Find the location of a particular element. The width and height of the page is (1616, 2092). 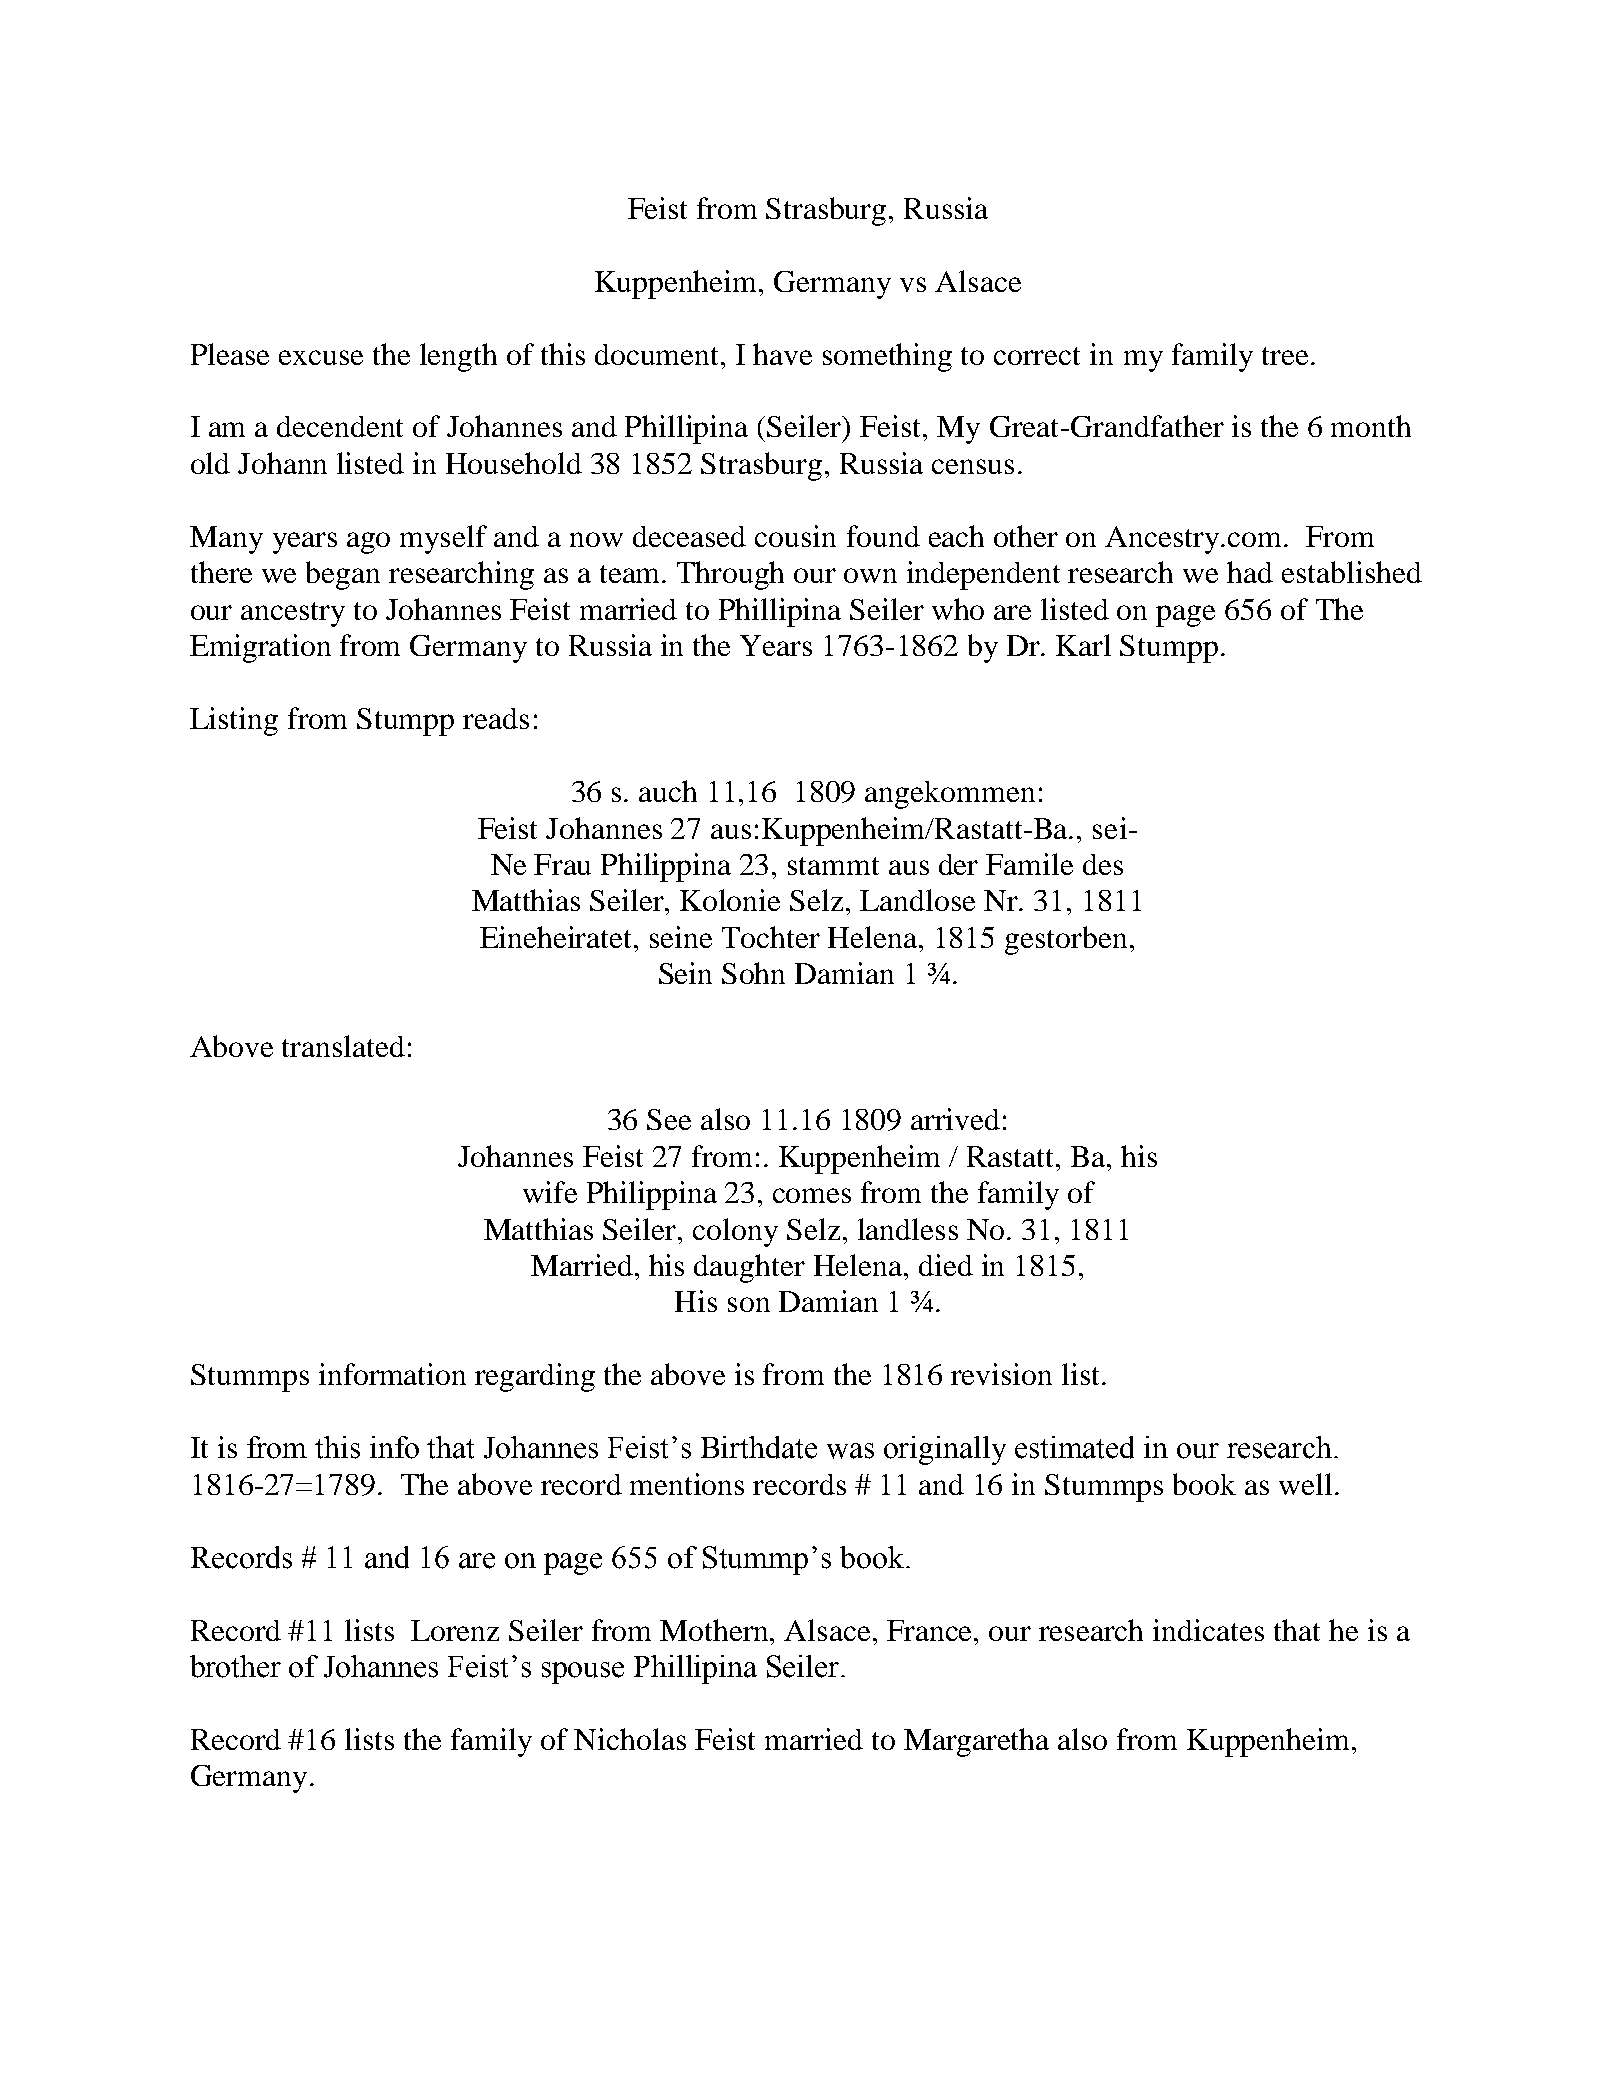

have is located at coordinates (782, 354).
